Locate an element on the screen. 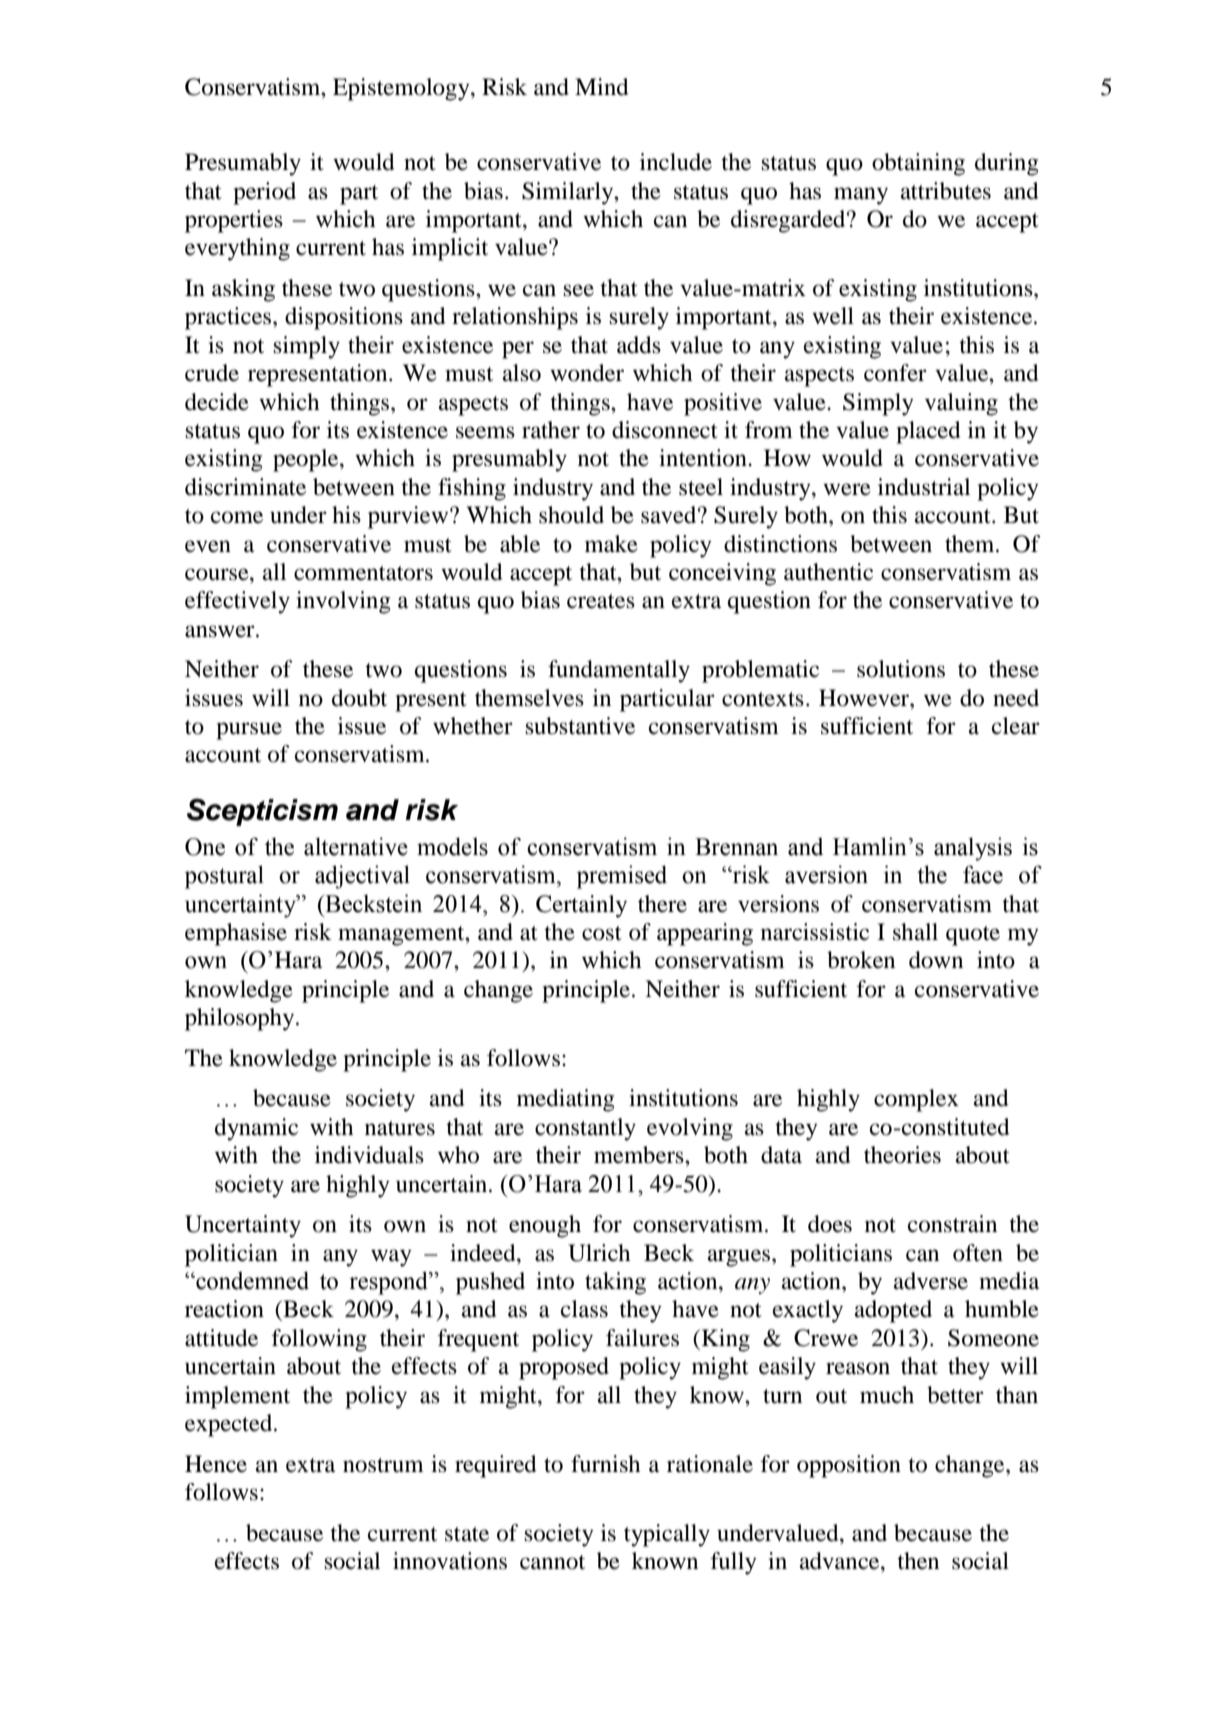 This screenshot has width=1224, height=1731. condemned is located at coordinates (251, 1280).
